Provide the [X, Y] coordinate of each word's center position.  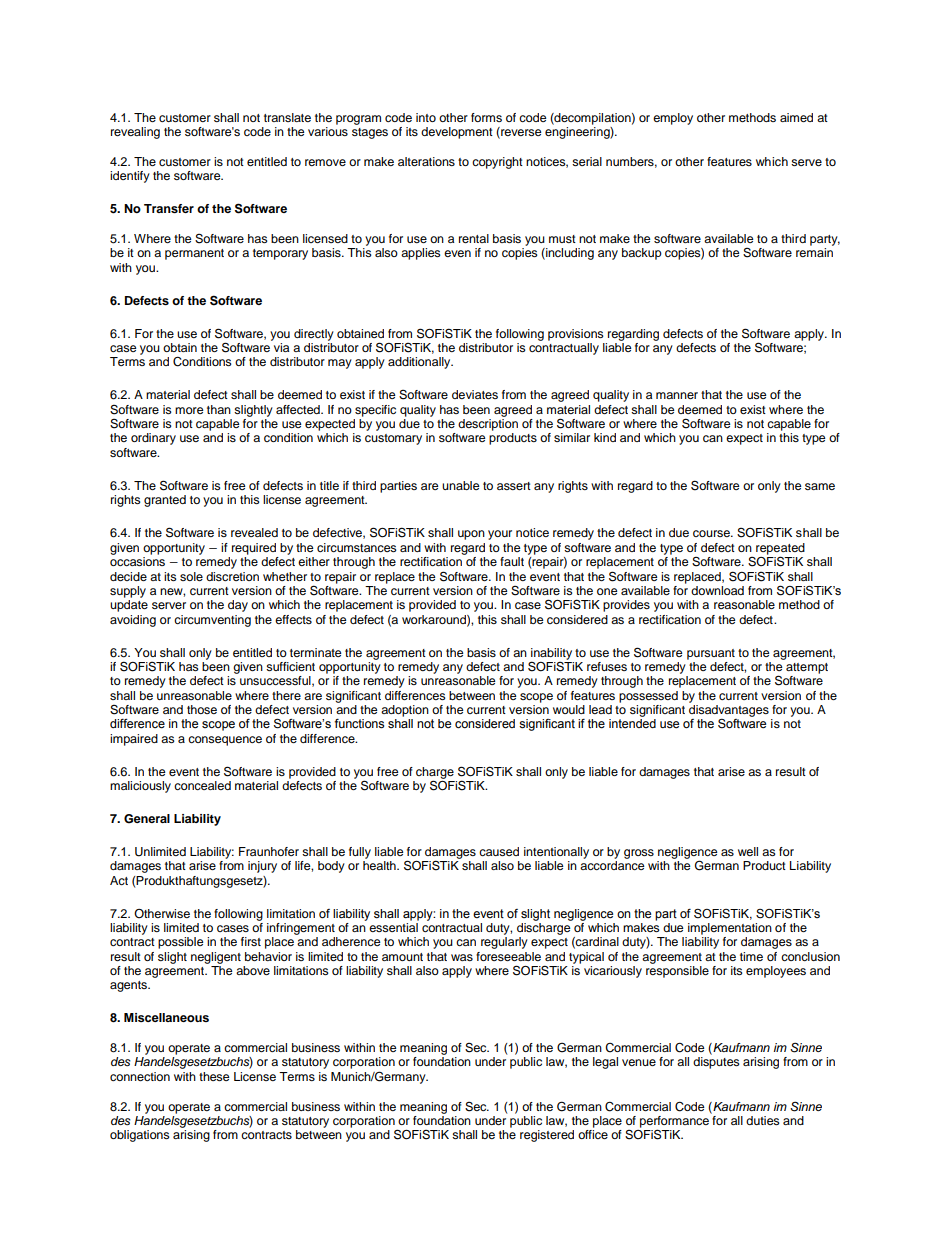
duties [763, 1120]
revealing [135, 133]
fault [512, 561]
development [457, 133]
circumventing [212, 621]
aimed [796, 117]
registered [547, 1136]
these [214, 1076]
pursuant [711, 654]
